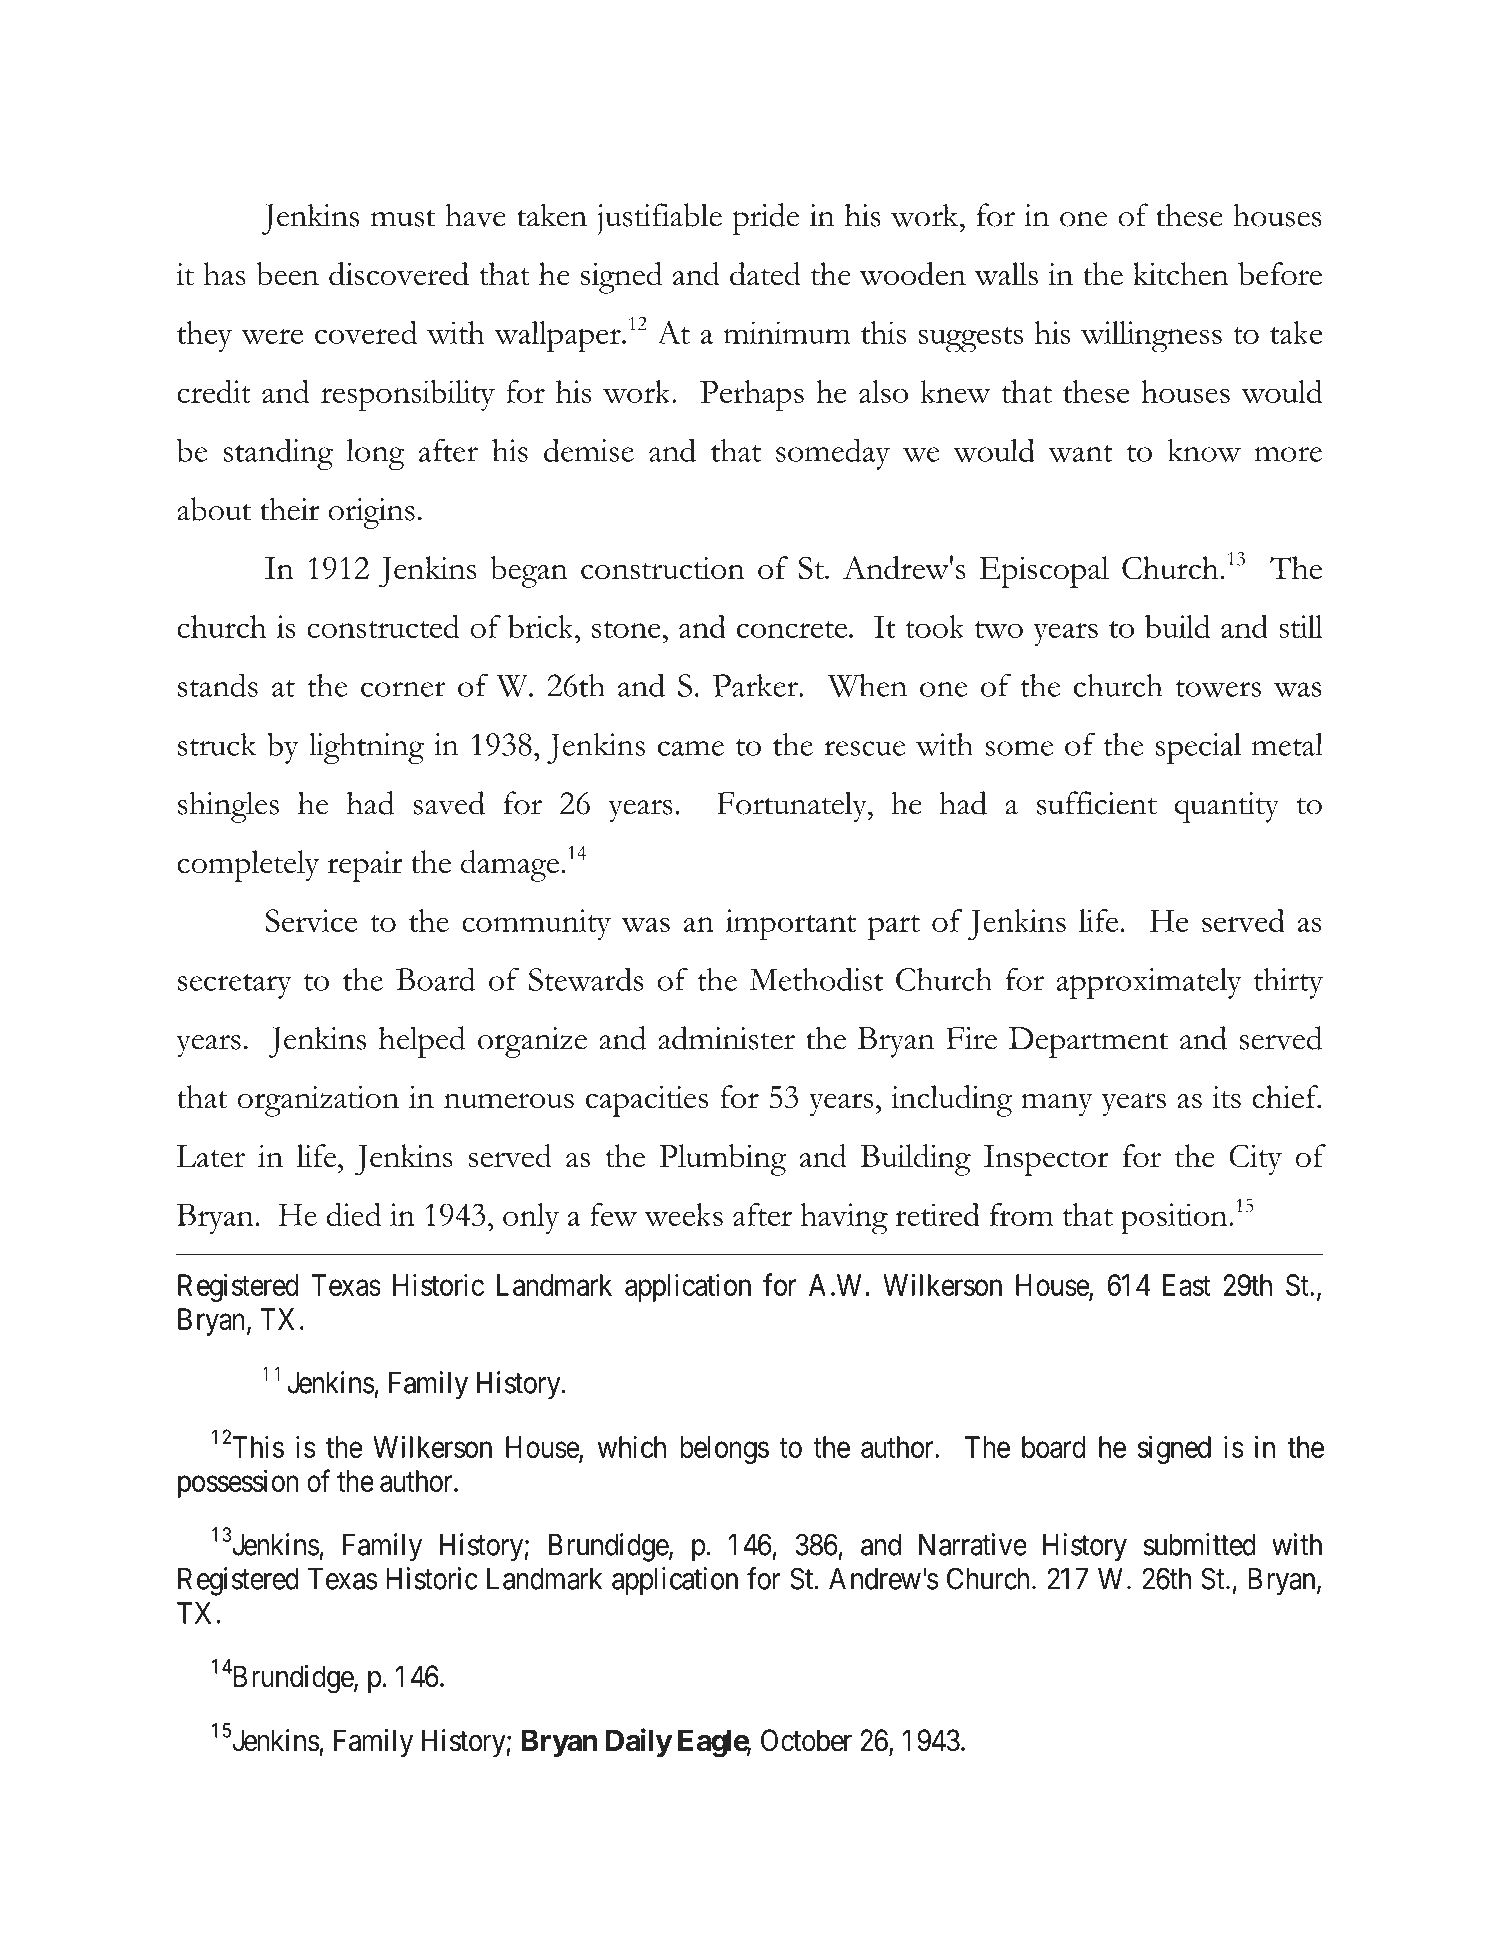 This image has height=1940, width=1499. I want to click on kitchen, so click(1181, 274).
